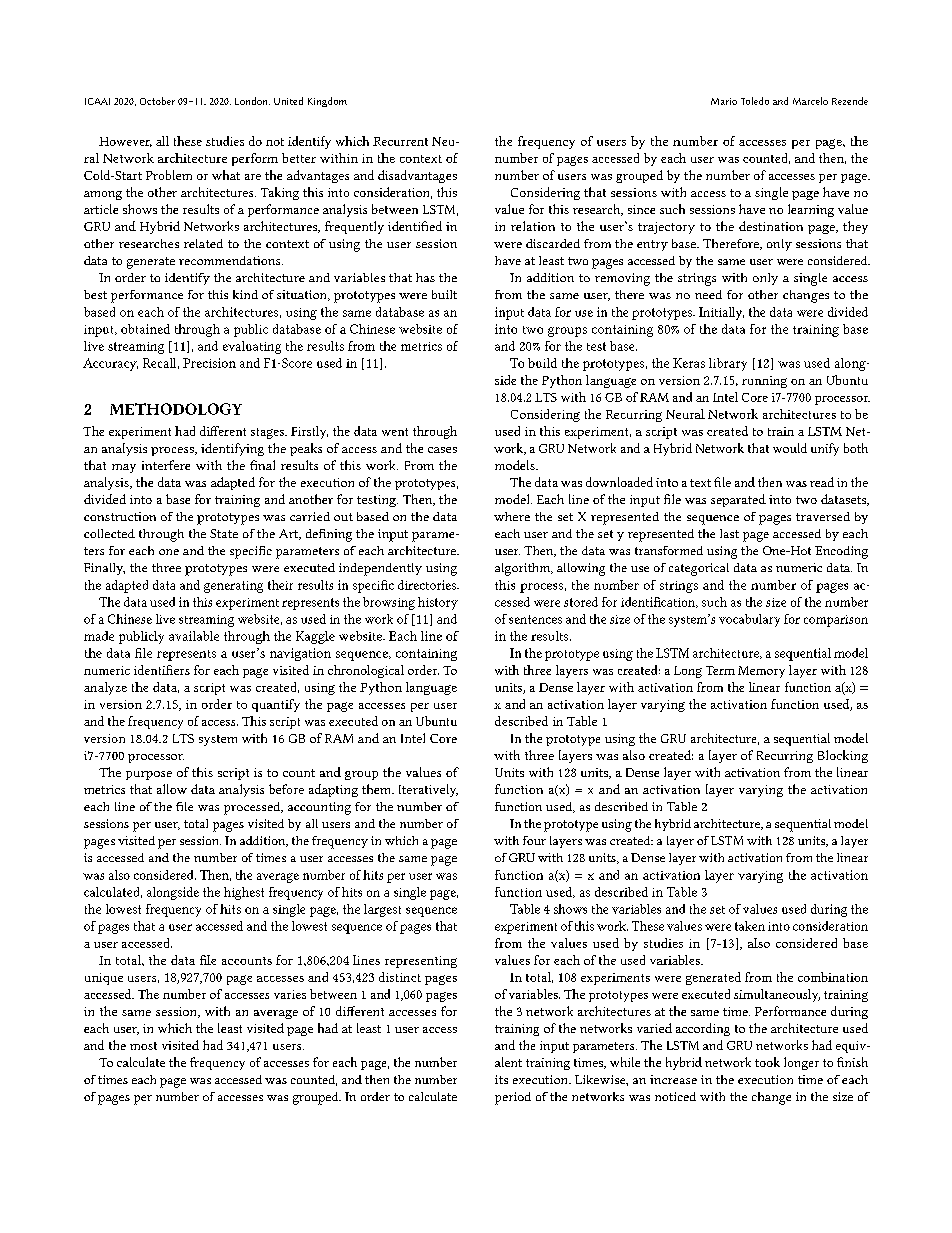 This document has height=1233, width=952. Describe the element at coordinates (438, 603) in the document. I see `history` at that location.
